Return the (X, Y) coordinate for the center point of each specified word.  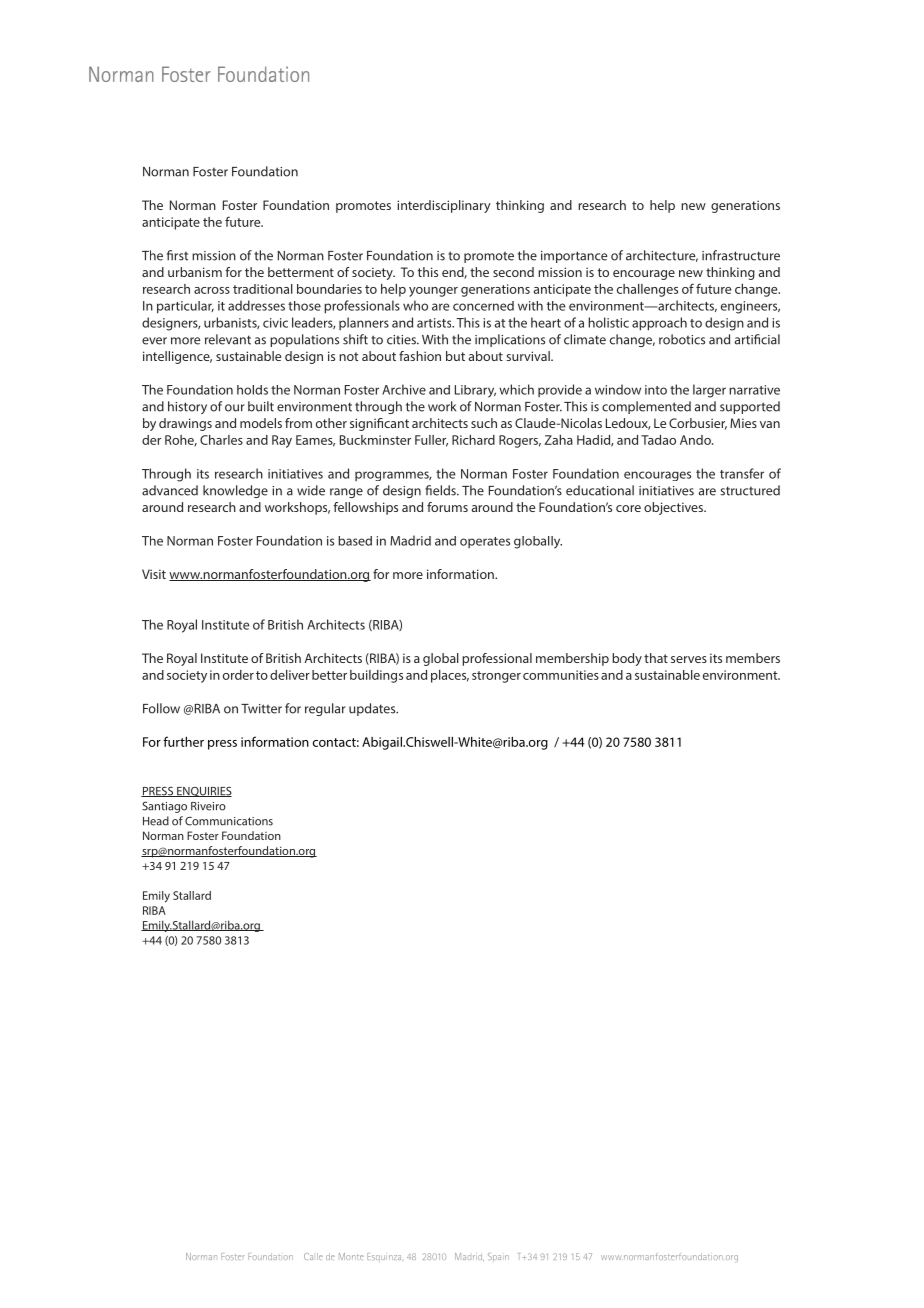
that (656, 658)
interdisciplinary (444, 206)
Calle (313, 1256)
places (450, 676)
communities (561, 675)
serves (689, 659)
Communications (229, 821)
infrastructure (741, 255)
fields (441, 490)
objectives (674, 508)
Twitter (261, 709)
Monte (351, 1256)
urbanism (195, 272)
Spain (498, 1256)
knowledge (235, 491)
